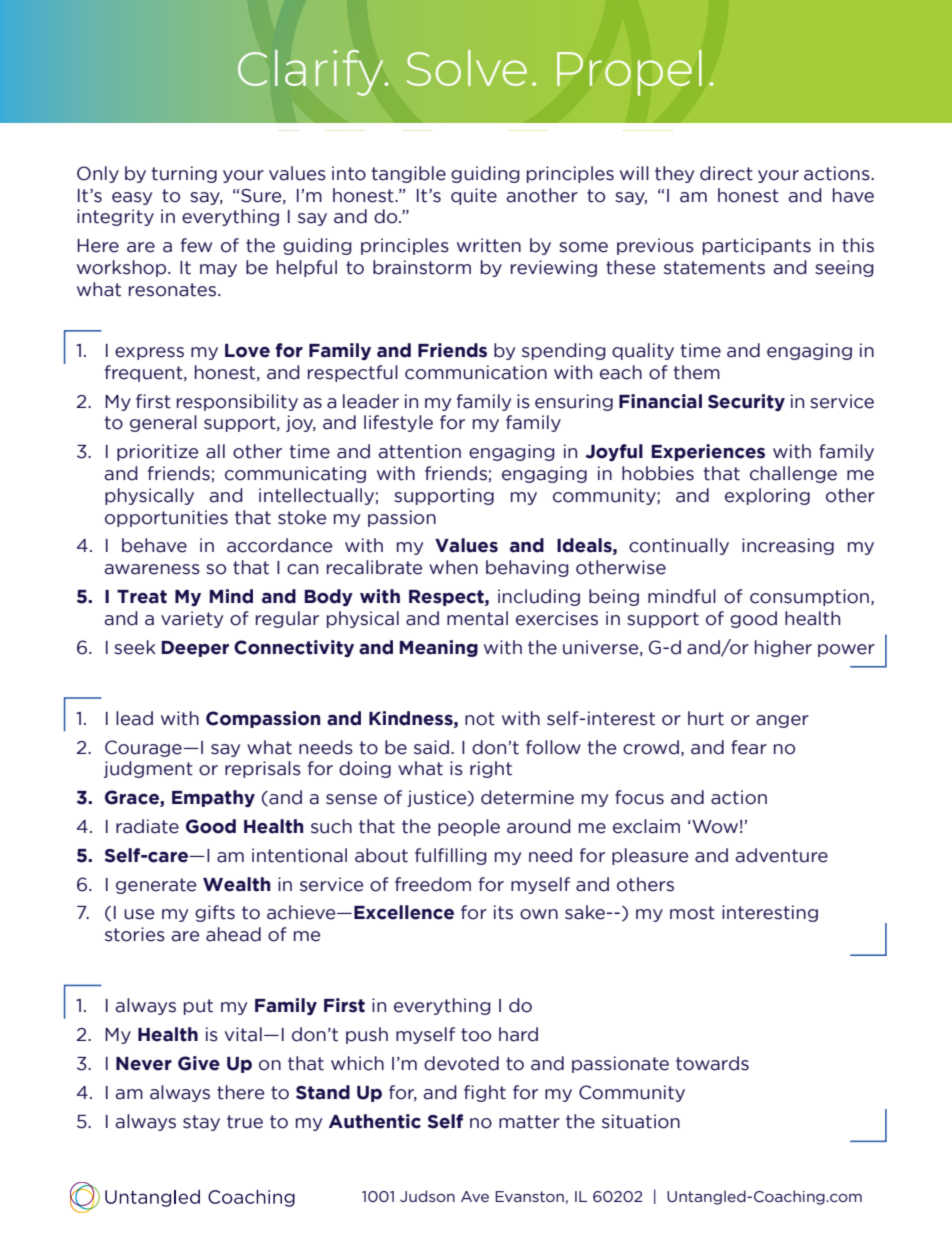 The image size is (952, 1233). Describe the element at coordinates (148, 769) in the screenshot. I see `judgment` at that location.
